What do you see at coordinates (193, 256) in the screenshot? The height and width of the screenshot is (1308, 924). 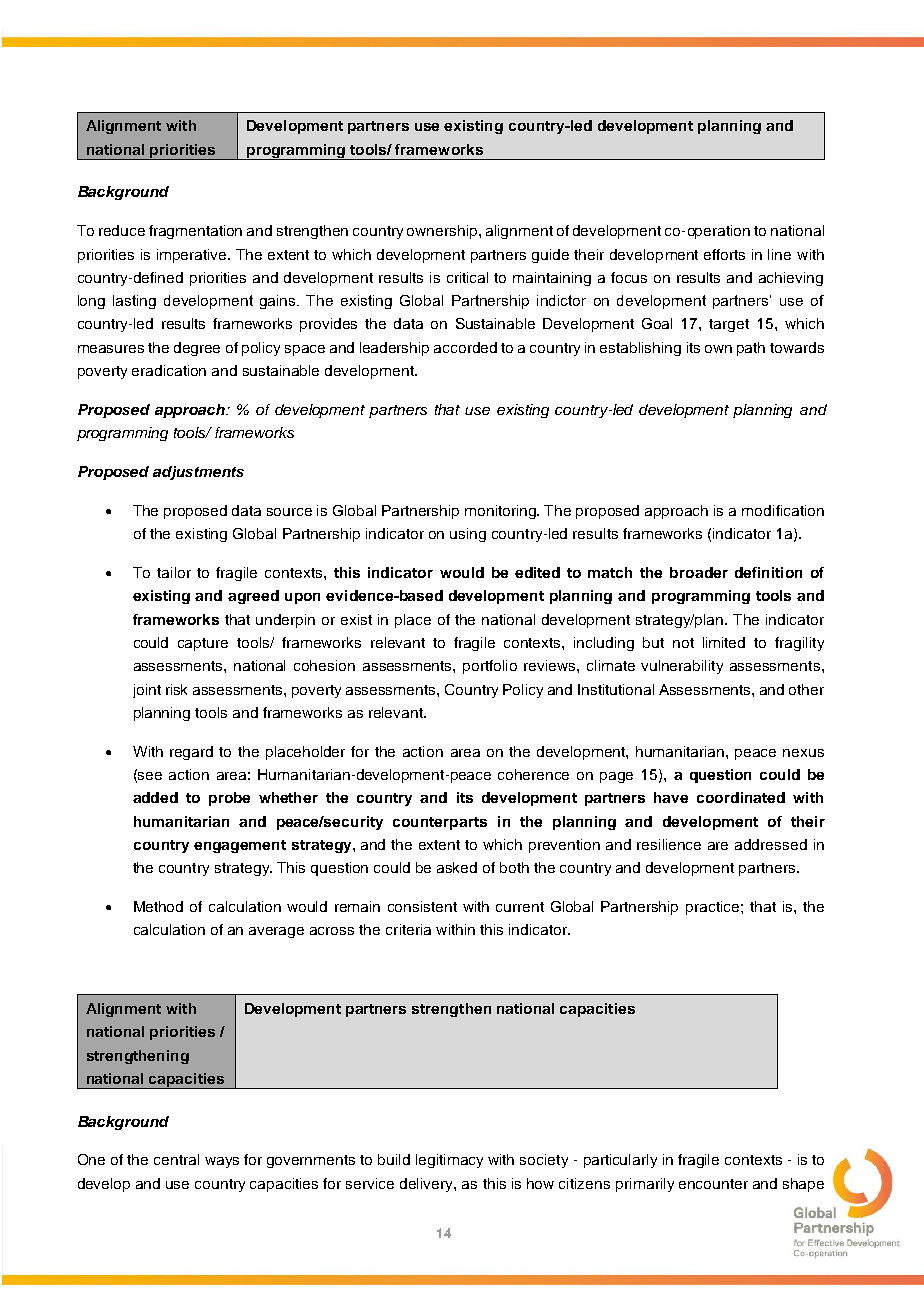 I see `imperative` at bounding box center [193, 256].
